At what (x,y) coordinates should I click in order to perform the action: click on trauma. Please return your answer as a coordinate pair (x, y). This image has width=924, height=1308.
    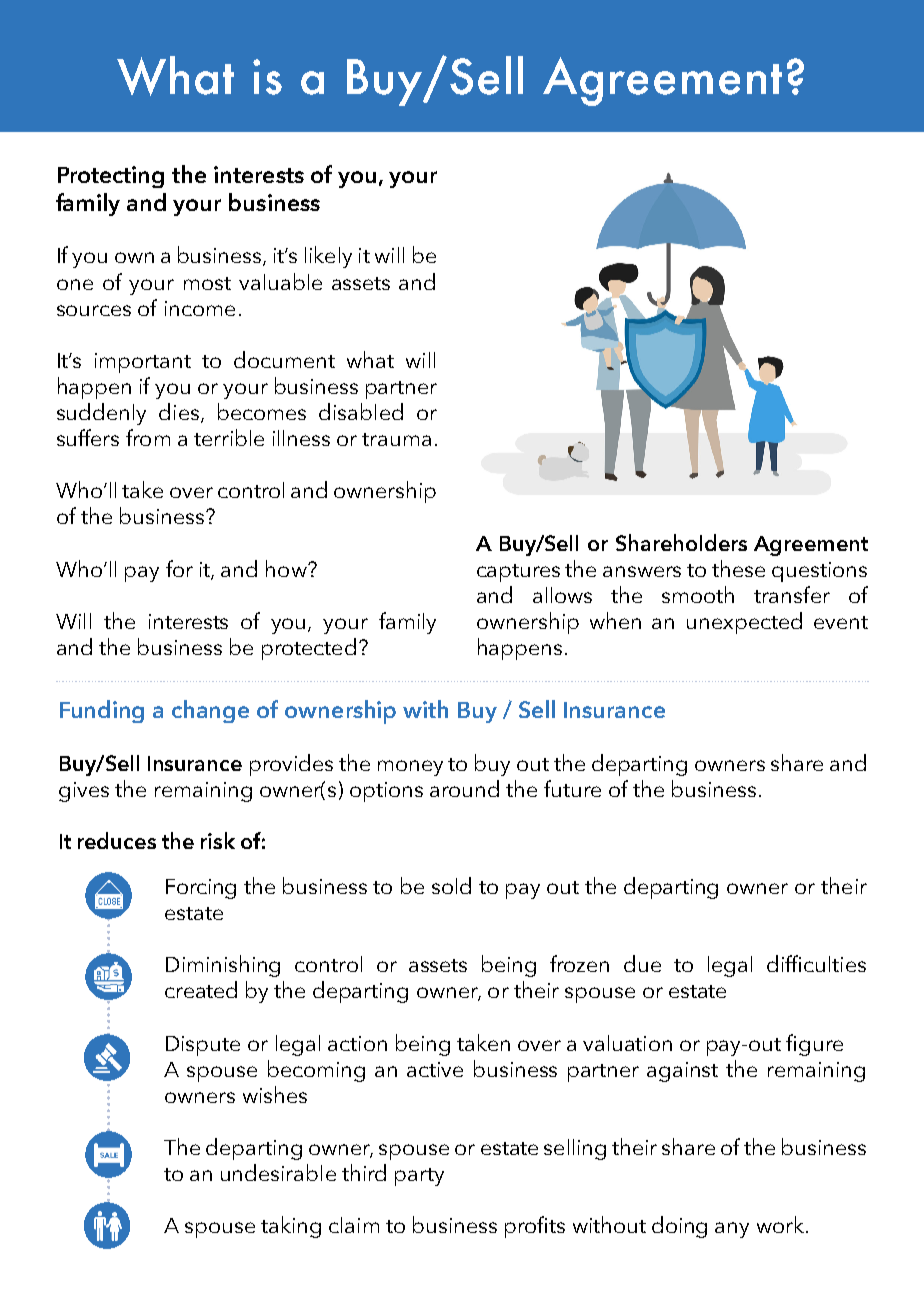
    Looking at the image, I should click on (396, 439).
